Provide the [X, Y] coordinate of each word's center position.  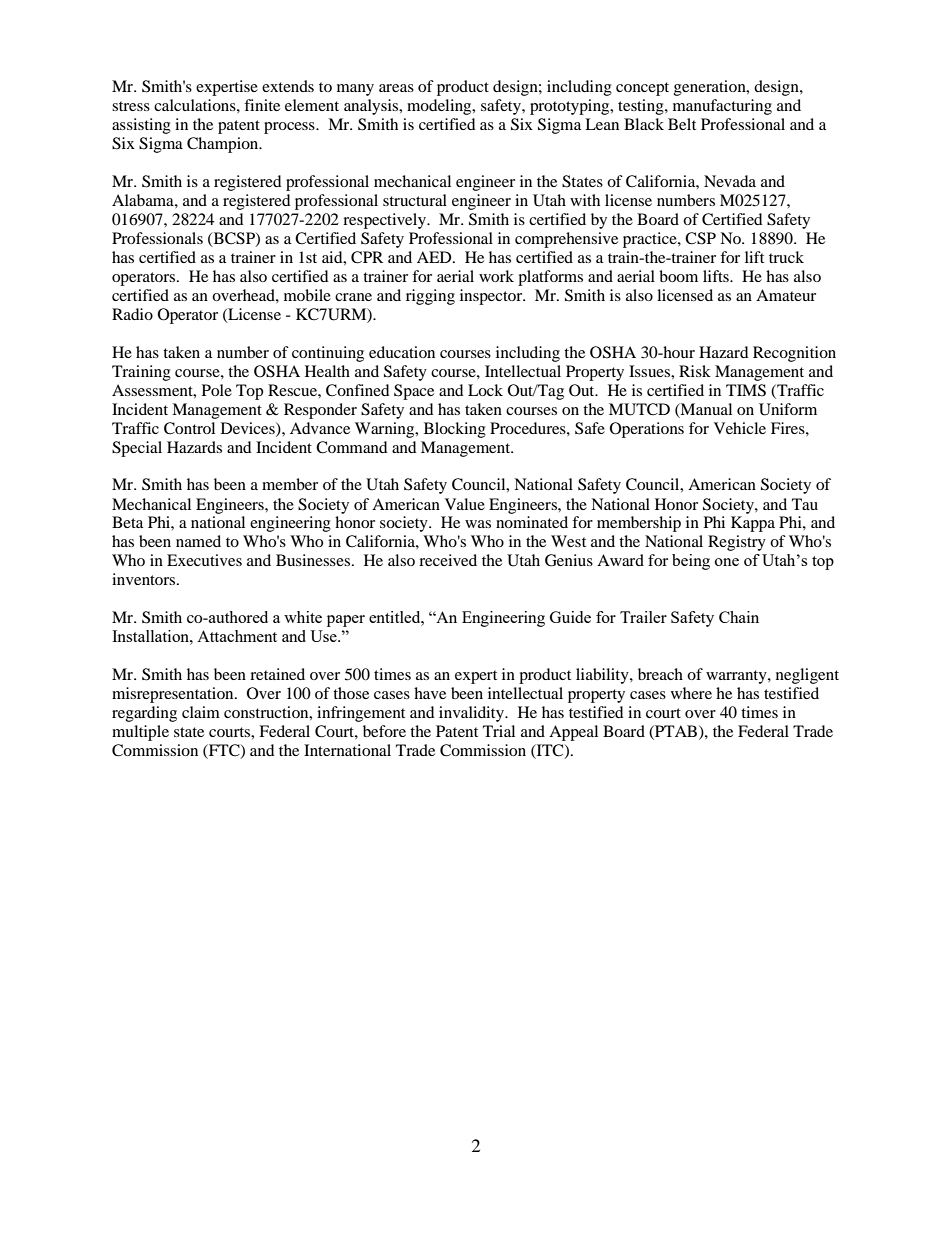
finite [262, 105]
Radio [132, 314]
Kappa [753, 524]
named [198, 541]
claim [201, 712]
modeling [440, 107]
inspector [492, 297]
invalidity [472, 714]
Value [465, 504]
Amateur [786, 295]
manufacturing [722, 107]
